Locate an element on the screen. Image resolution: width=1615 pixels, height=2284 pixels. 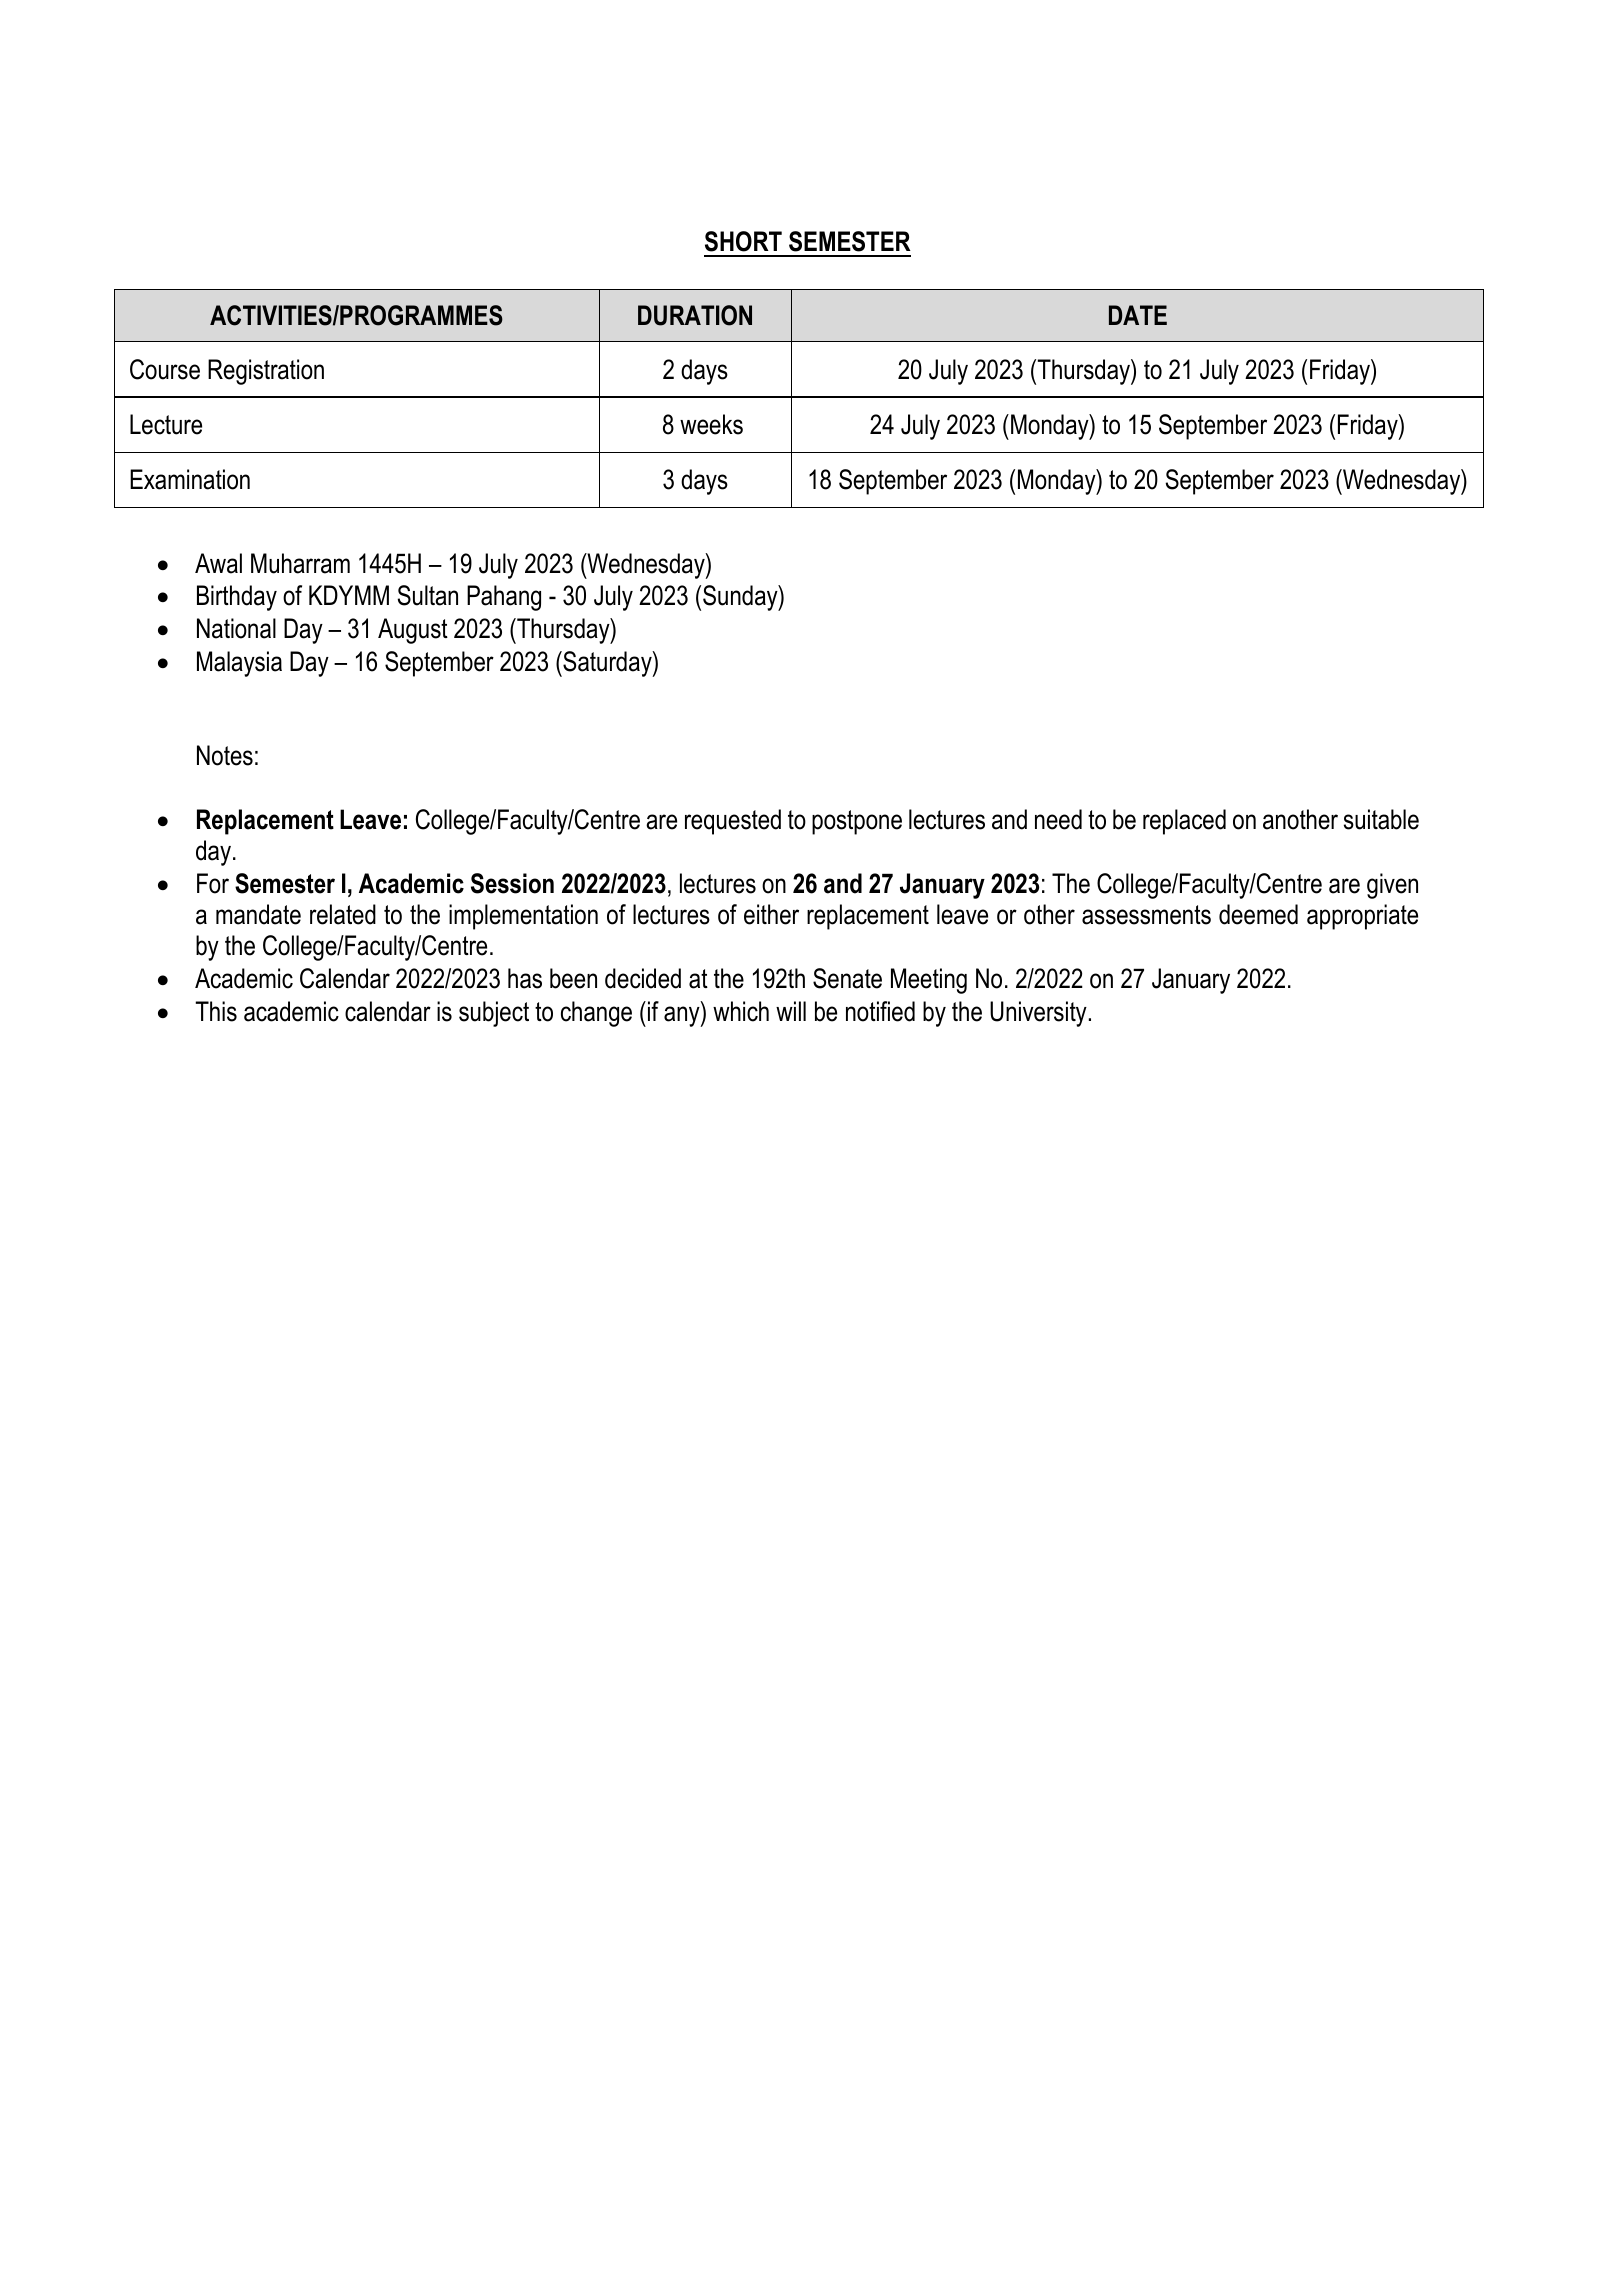
will is located at coordinates (791, 1011).
